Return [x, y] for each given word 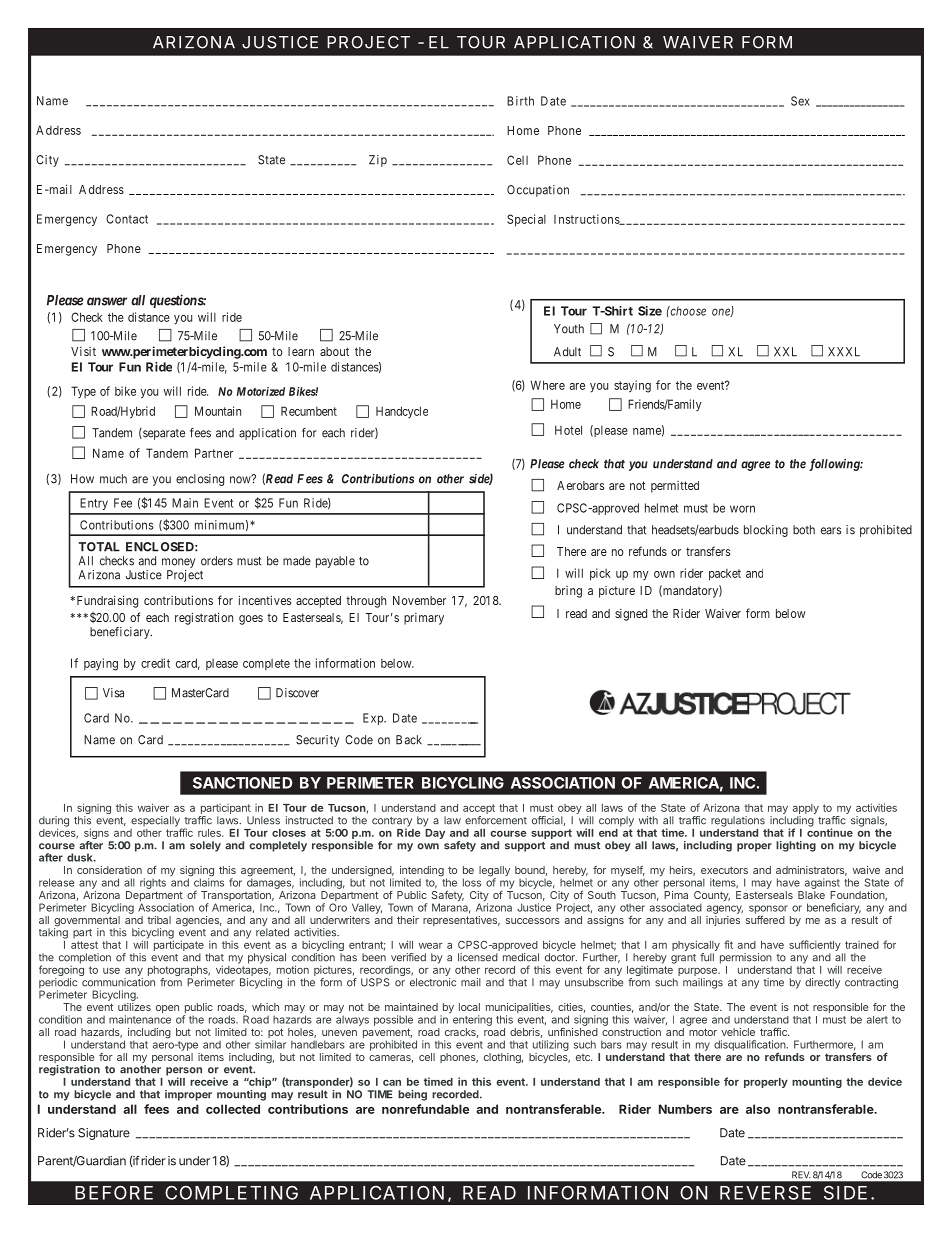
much [113, 479]
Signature [104, 1134]
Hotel [568, 430]
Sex [800, 101]
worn [742, 509]
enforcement [496, 820]
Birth [520, 101]
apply [806, 810]
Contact [127, 219]
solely [205, 846]
